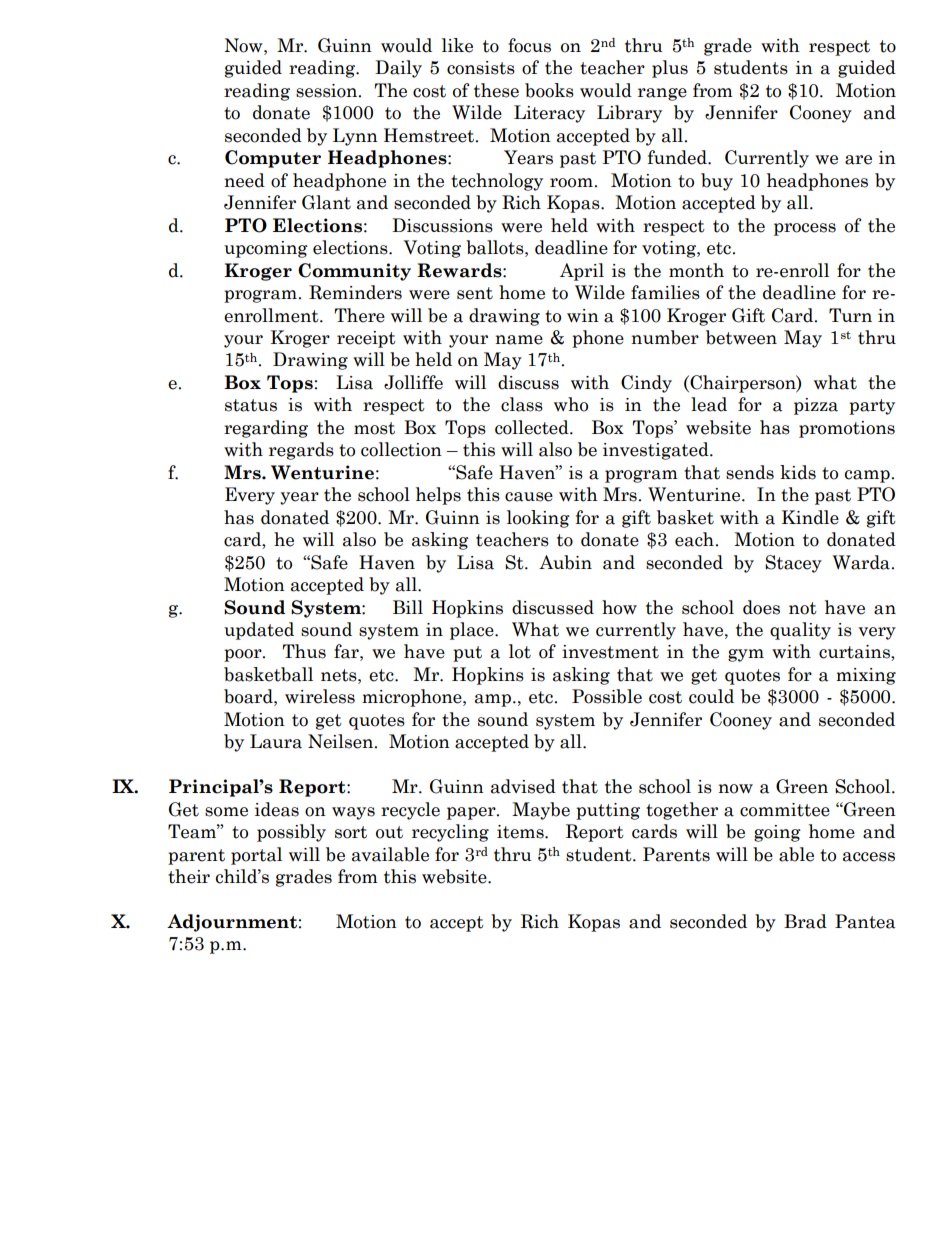 This screenshot has width=952, height=1233. What do you see at coordinates (276, 741) in the screenshot?
I see `Laura` at bounding box center [276, 741].
